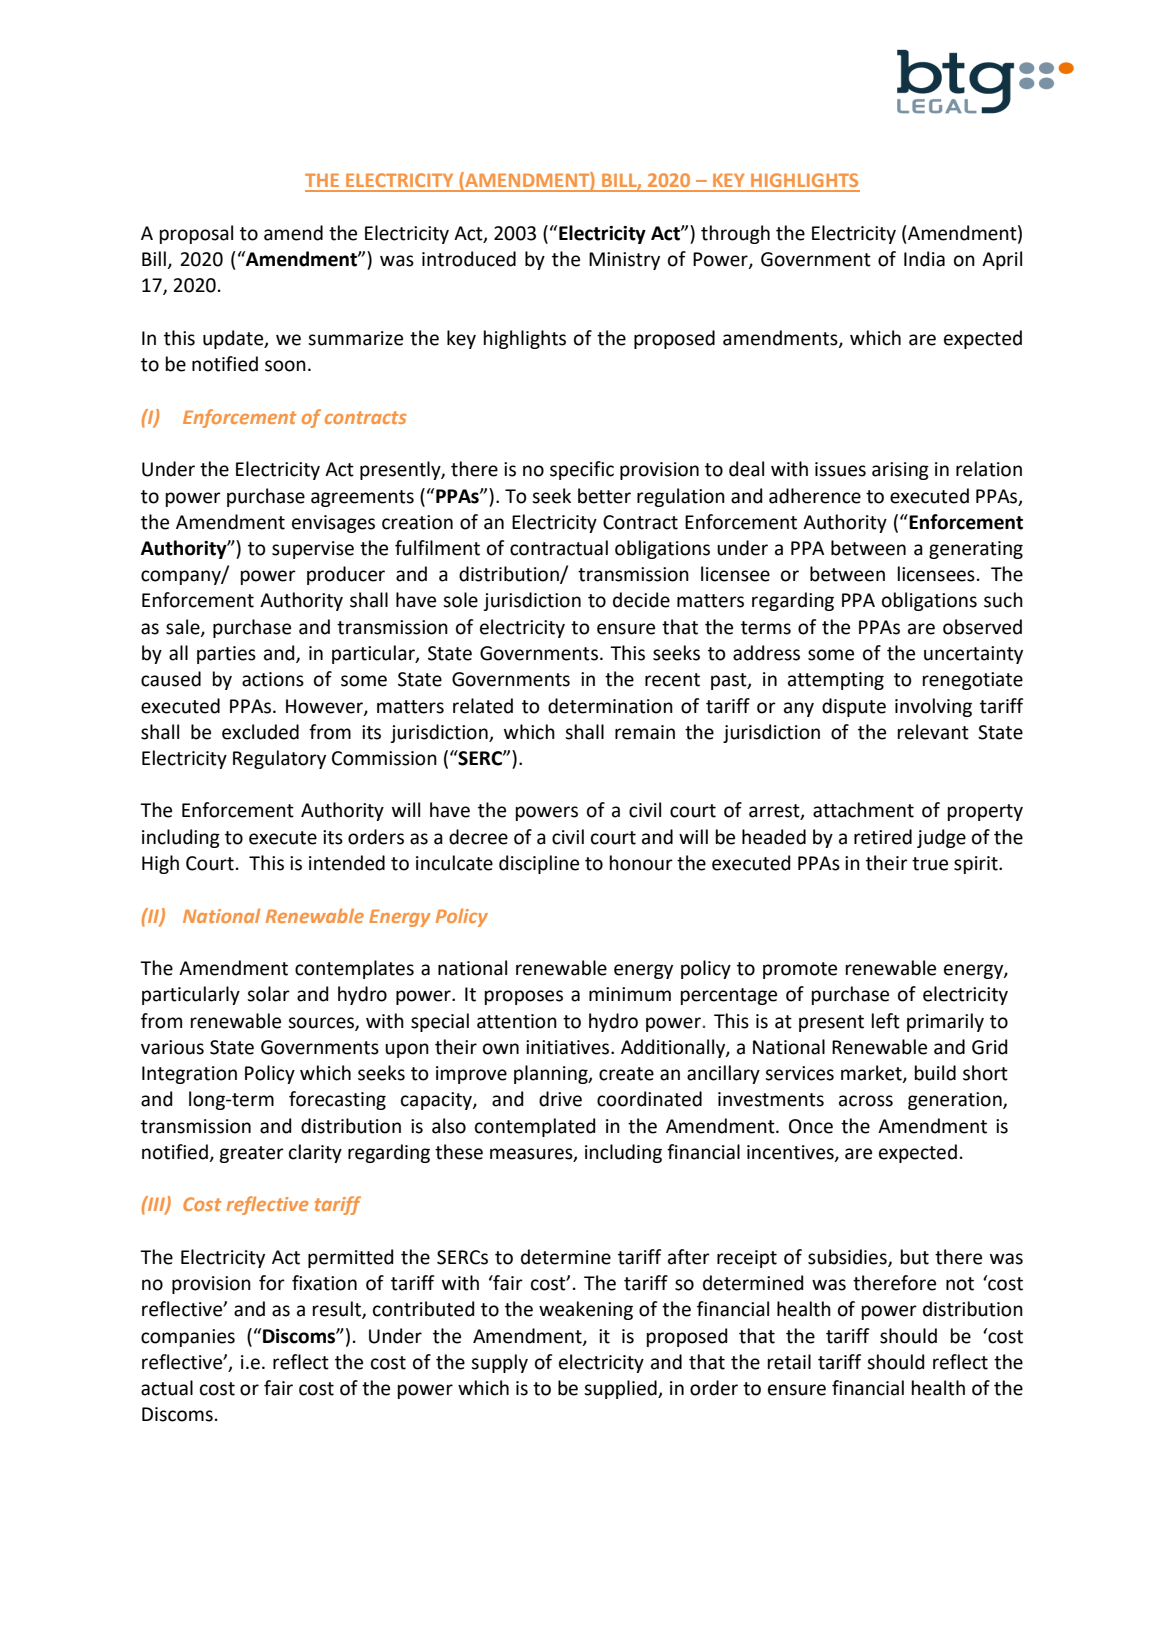 The width and height of the document is (1164, 1646). Describe the element at coordinates (789, 1362) in the document. I see `retail` at that location.
